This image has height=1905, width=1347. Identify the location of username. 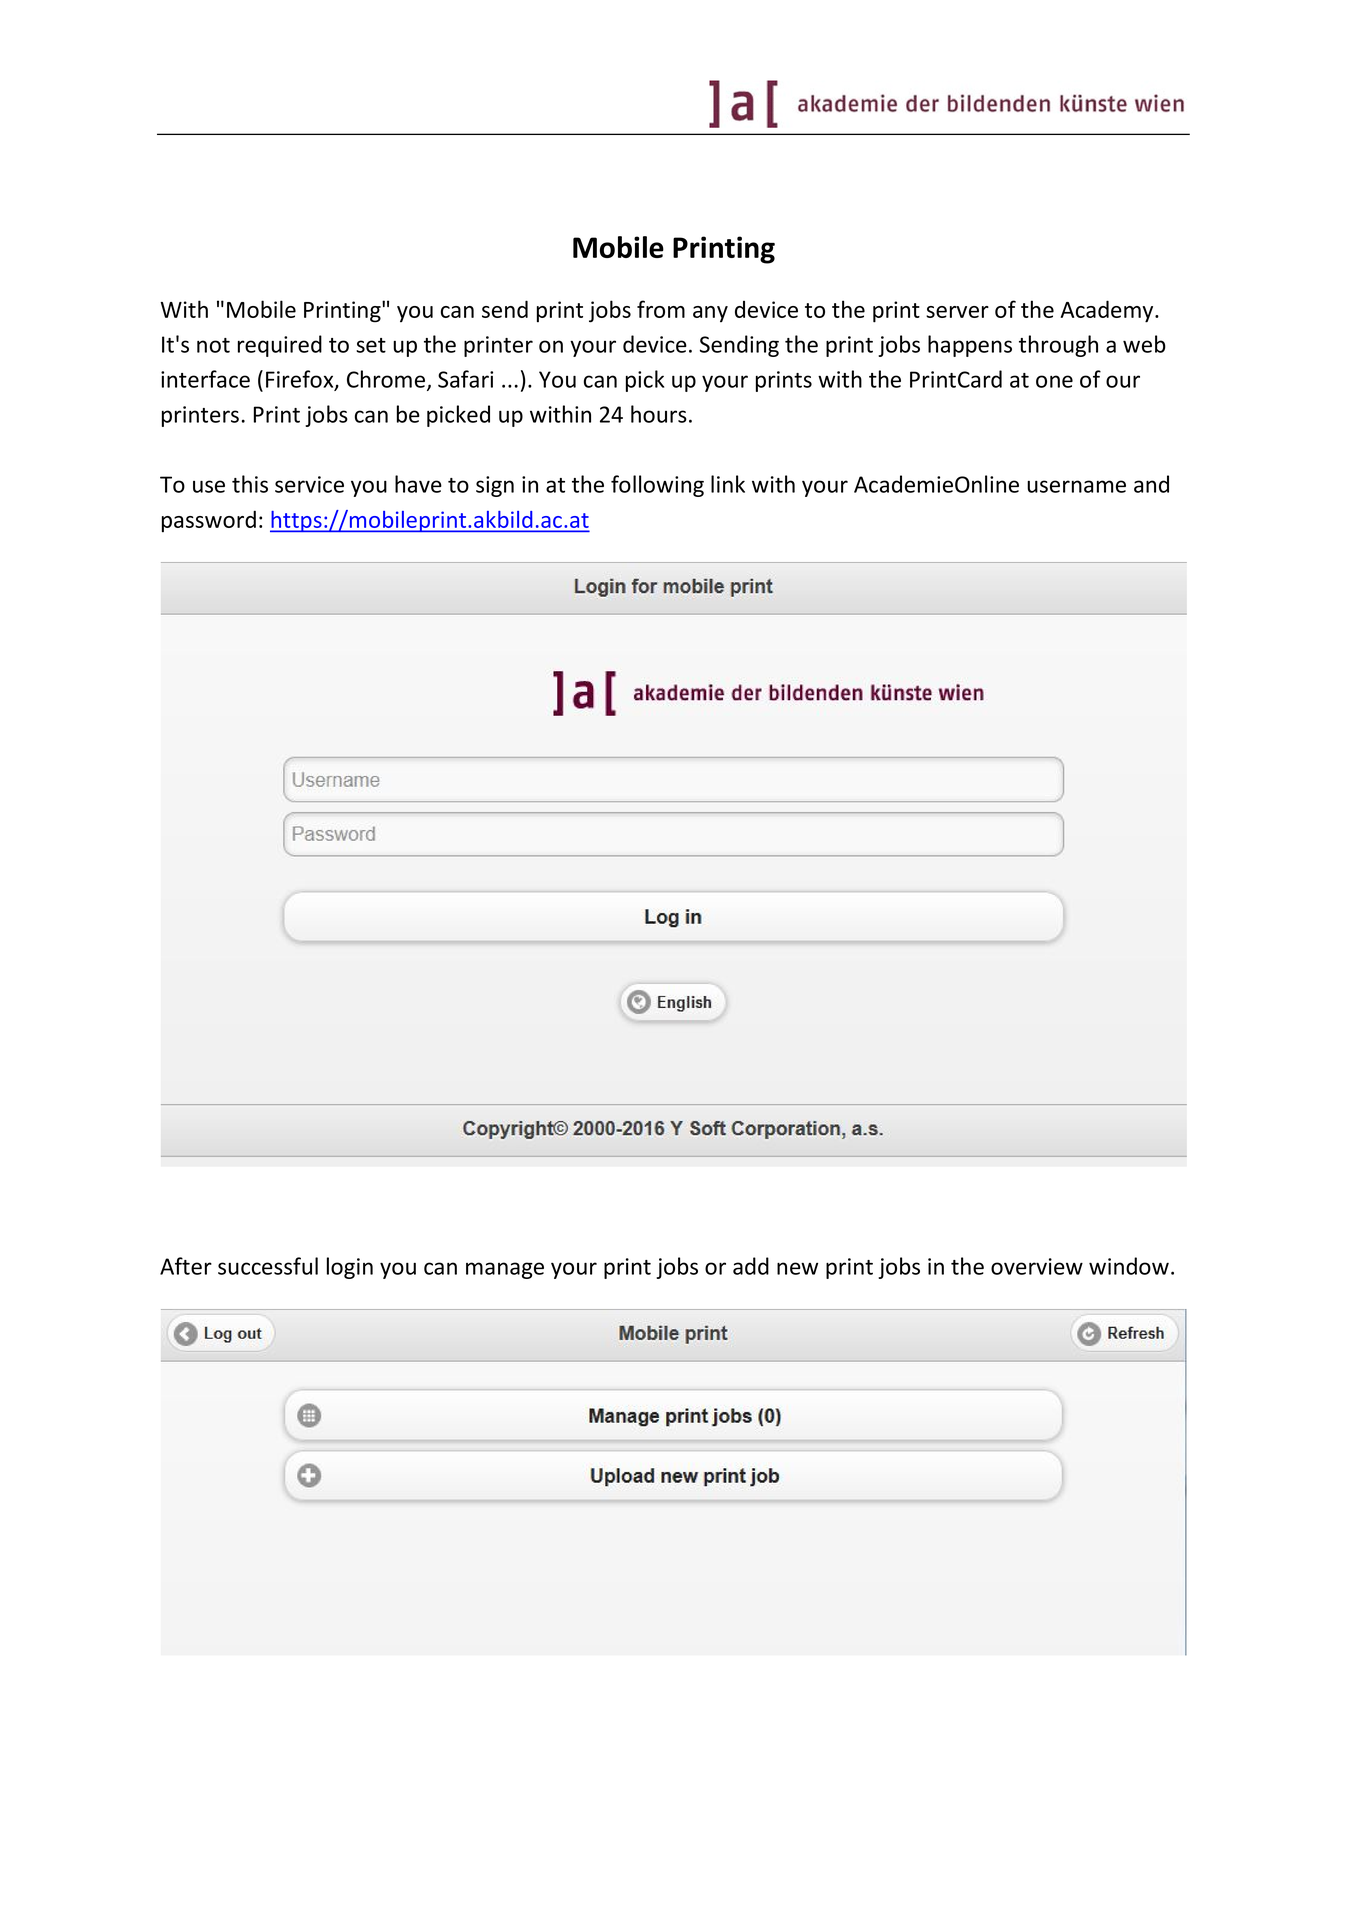
(1076, 486).
